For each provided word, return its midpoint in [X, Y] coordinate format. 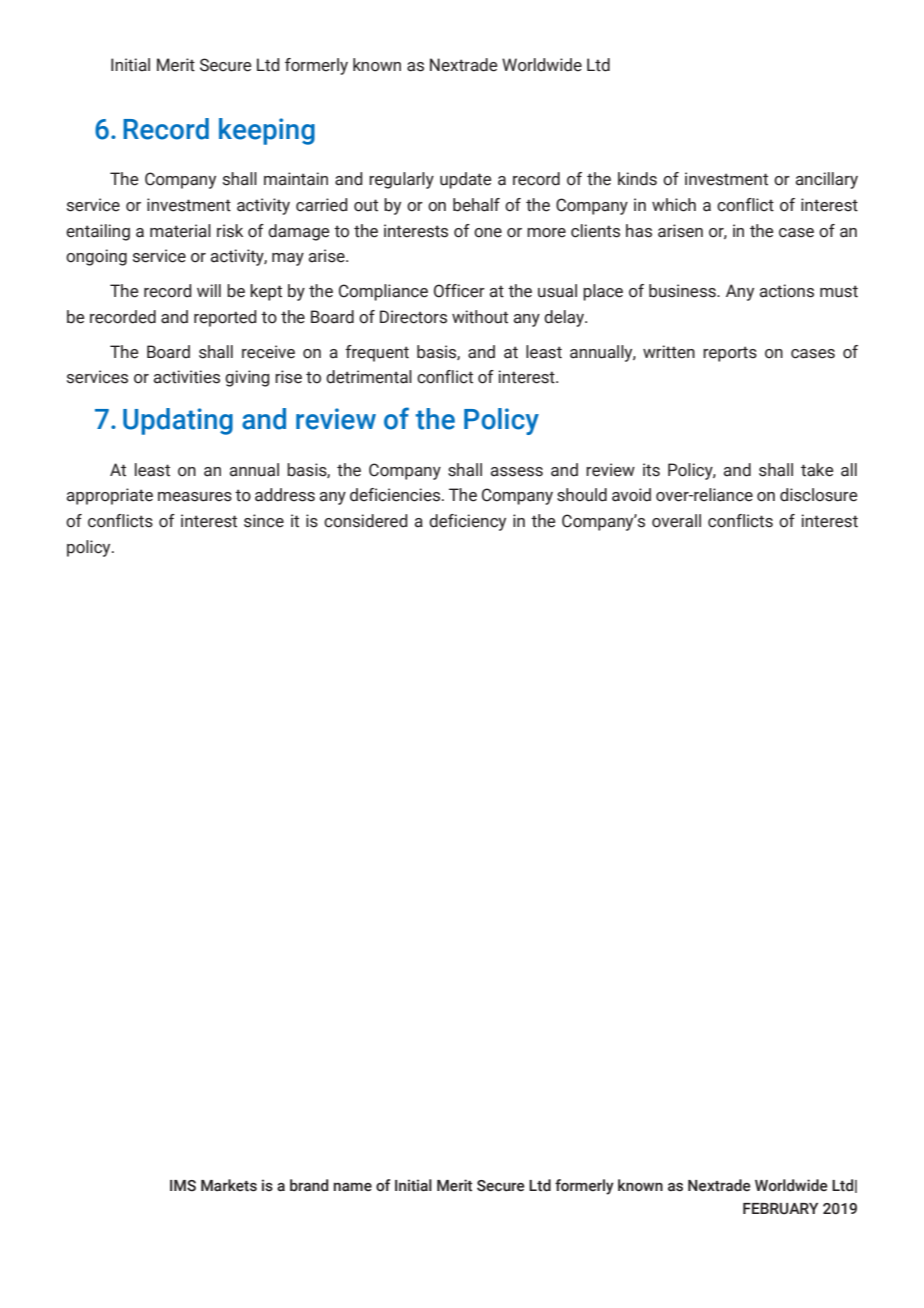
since [264, 521]
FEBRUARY [780, 1209]
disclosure [818, 495]
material [180, 231]
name [353, 1187]
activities [187, 377]
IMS [183, 1186]
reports [730, 354]
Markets [229, 1185]
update [465, 180]
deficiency [467, 522]
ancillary [827, 180]
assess [517, 472]
